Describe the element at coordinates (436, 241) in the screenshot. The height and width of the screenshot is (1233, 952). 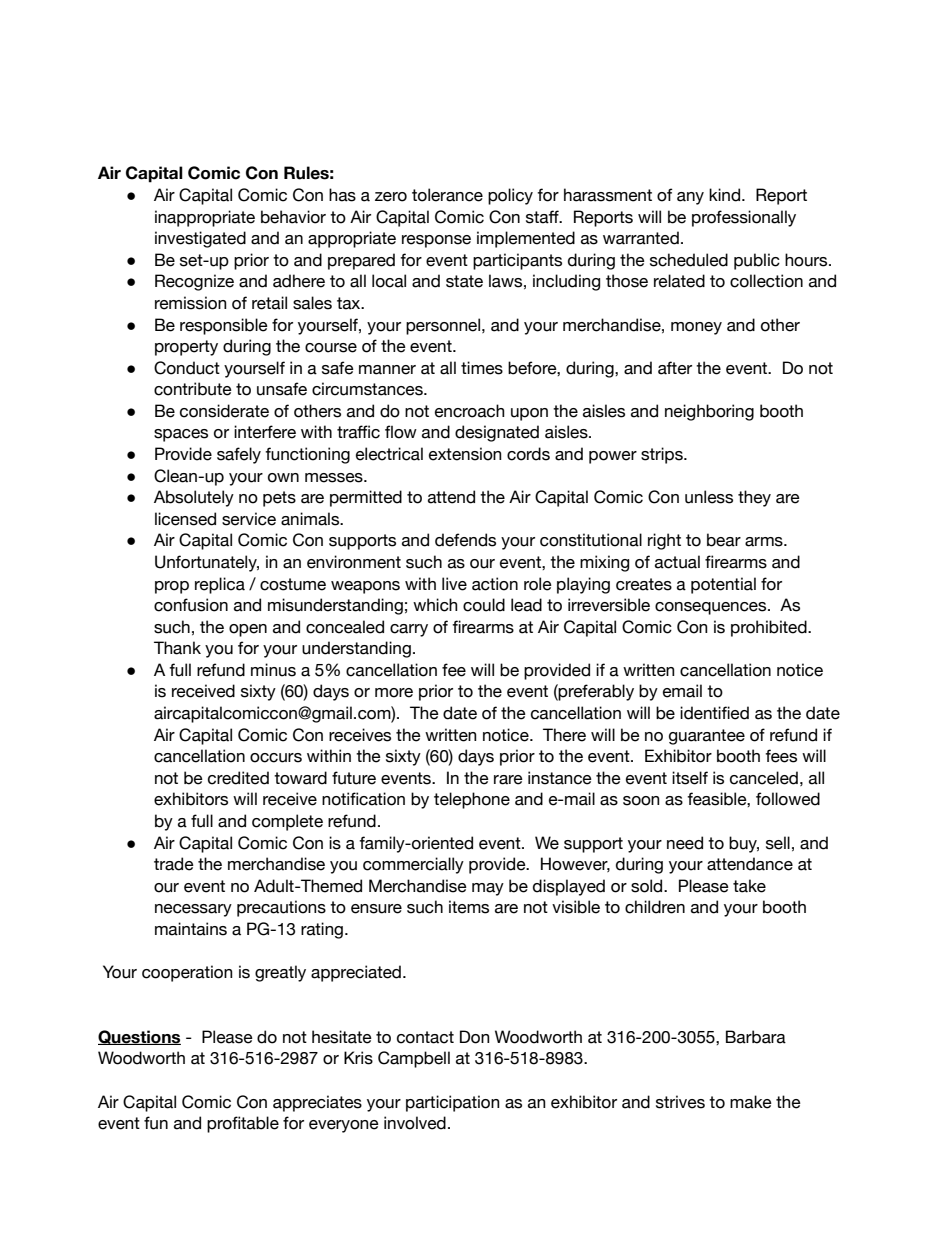
I see `response` at that location.
